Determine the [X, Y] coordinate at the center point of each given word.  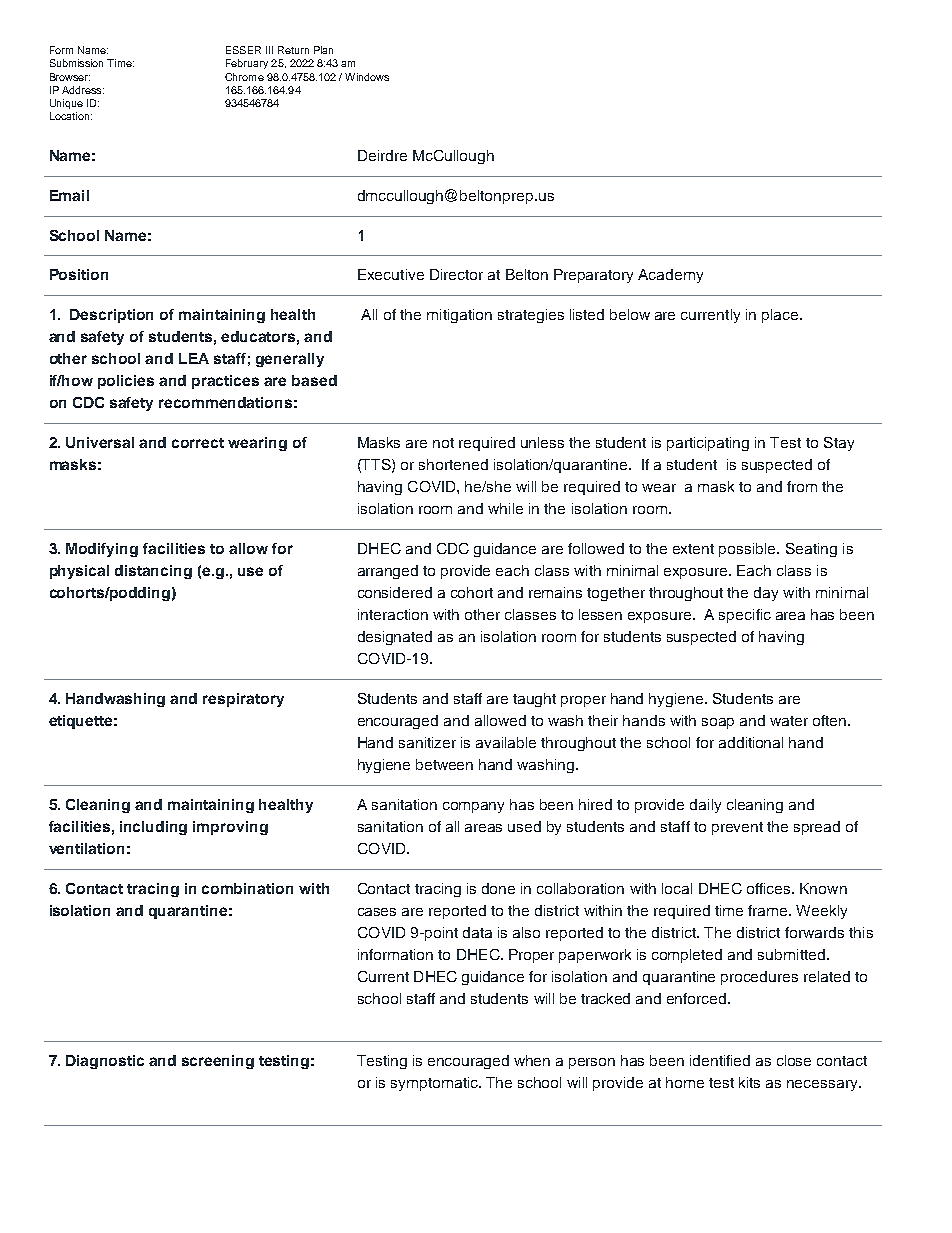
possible [748, 550]
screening [218, 1062]
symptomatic [435, 1084]
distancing [153, 572]
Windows [367, 77]
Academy [670, 276]
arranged [388, 572]
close [794, 1060]
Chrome [244, 77]
